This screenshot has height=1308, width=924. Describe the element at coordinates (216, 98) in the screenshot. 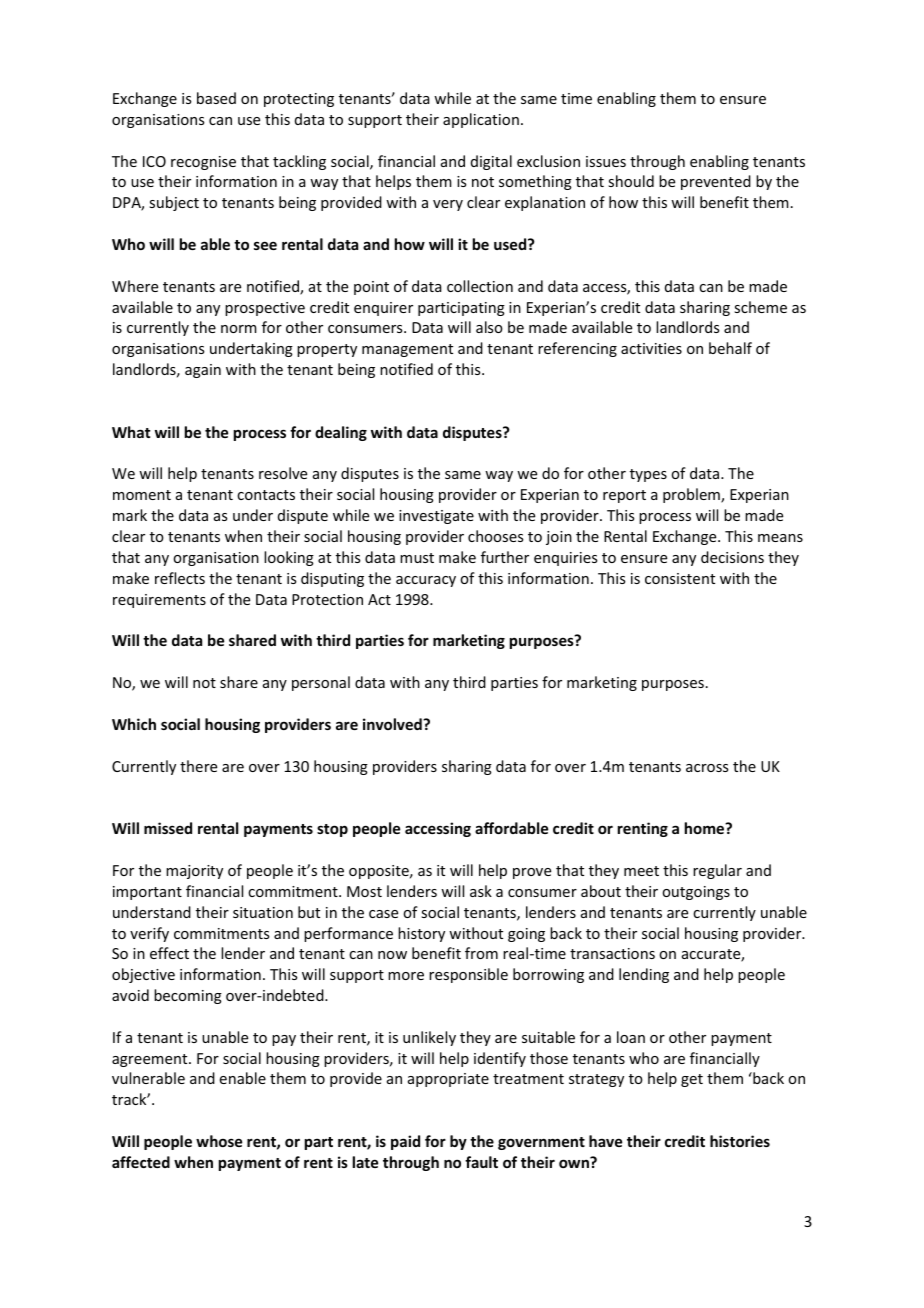

I see `based` at that location.
